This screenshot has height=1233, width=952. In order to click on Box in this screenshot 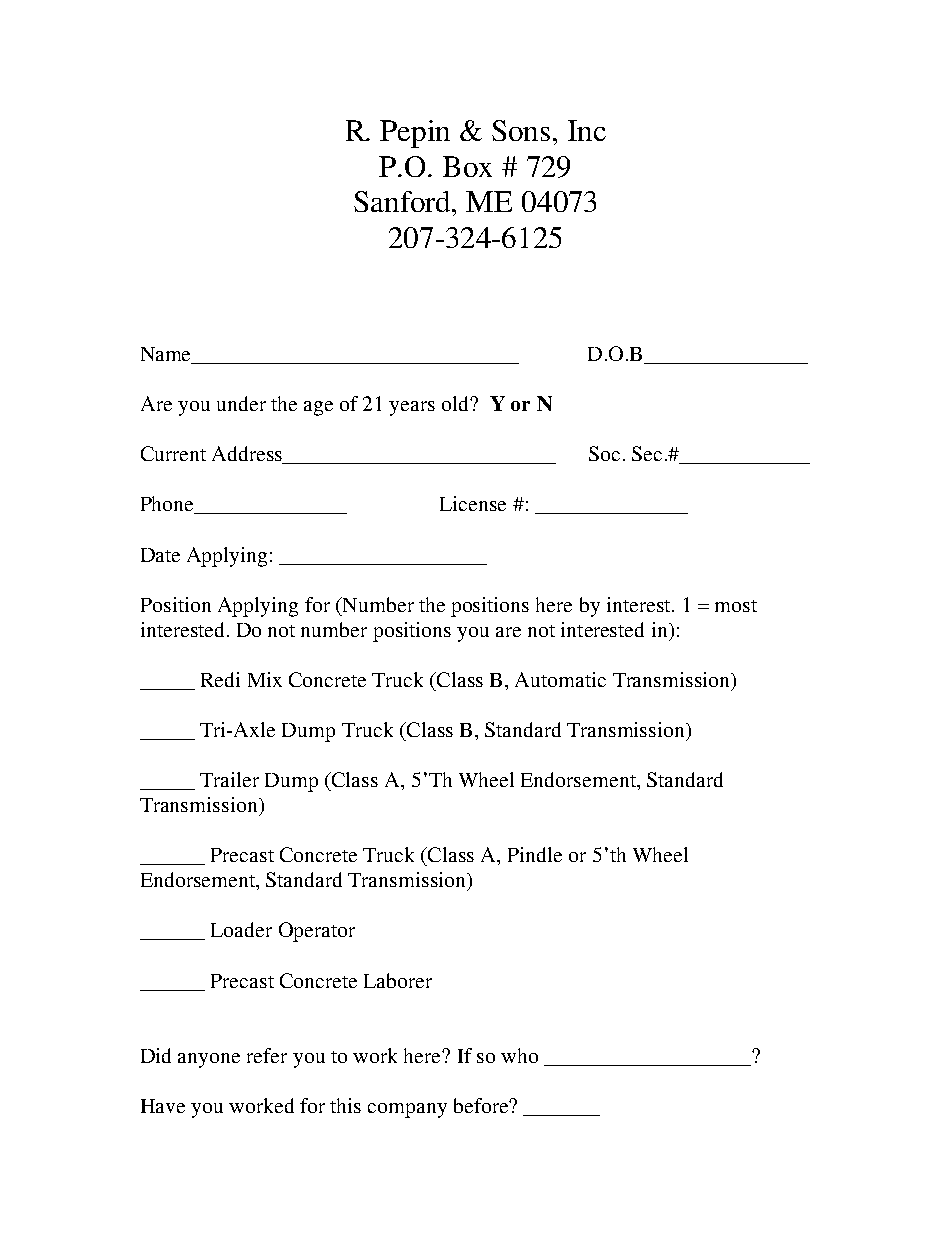, I will do `click(467, 166)`.
